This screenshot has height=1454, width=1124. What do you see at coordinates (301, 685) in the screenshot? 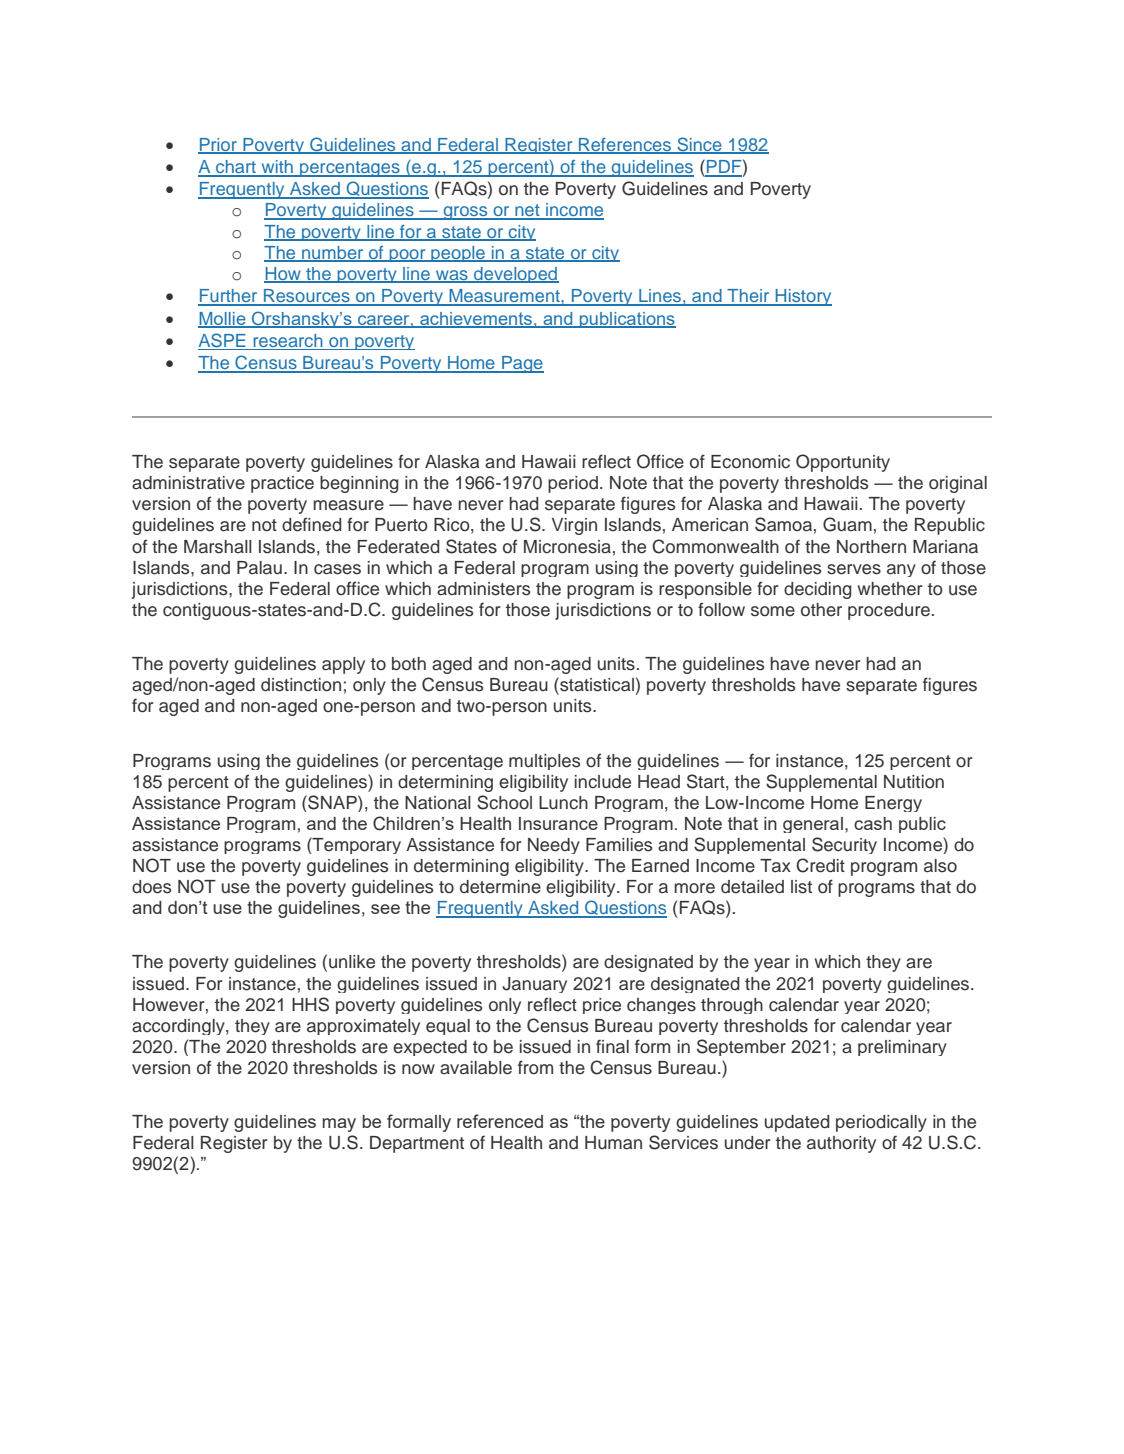
I see `distinction` at bounding box center [301, 685].
